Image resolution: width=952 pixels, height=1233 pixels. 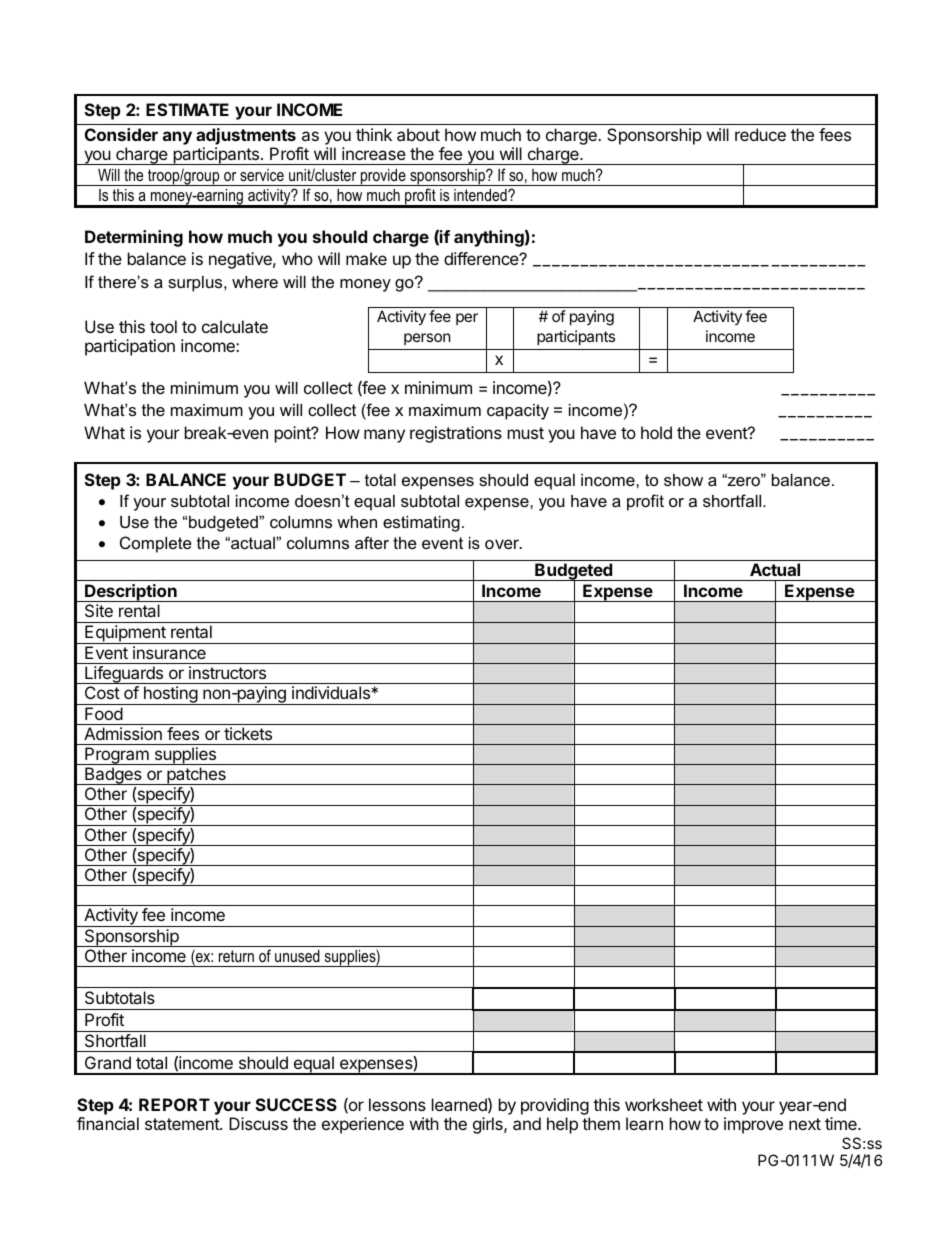 I want to click on REPORT, so click(x=174, y=1104).
